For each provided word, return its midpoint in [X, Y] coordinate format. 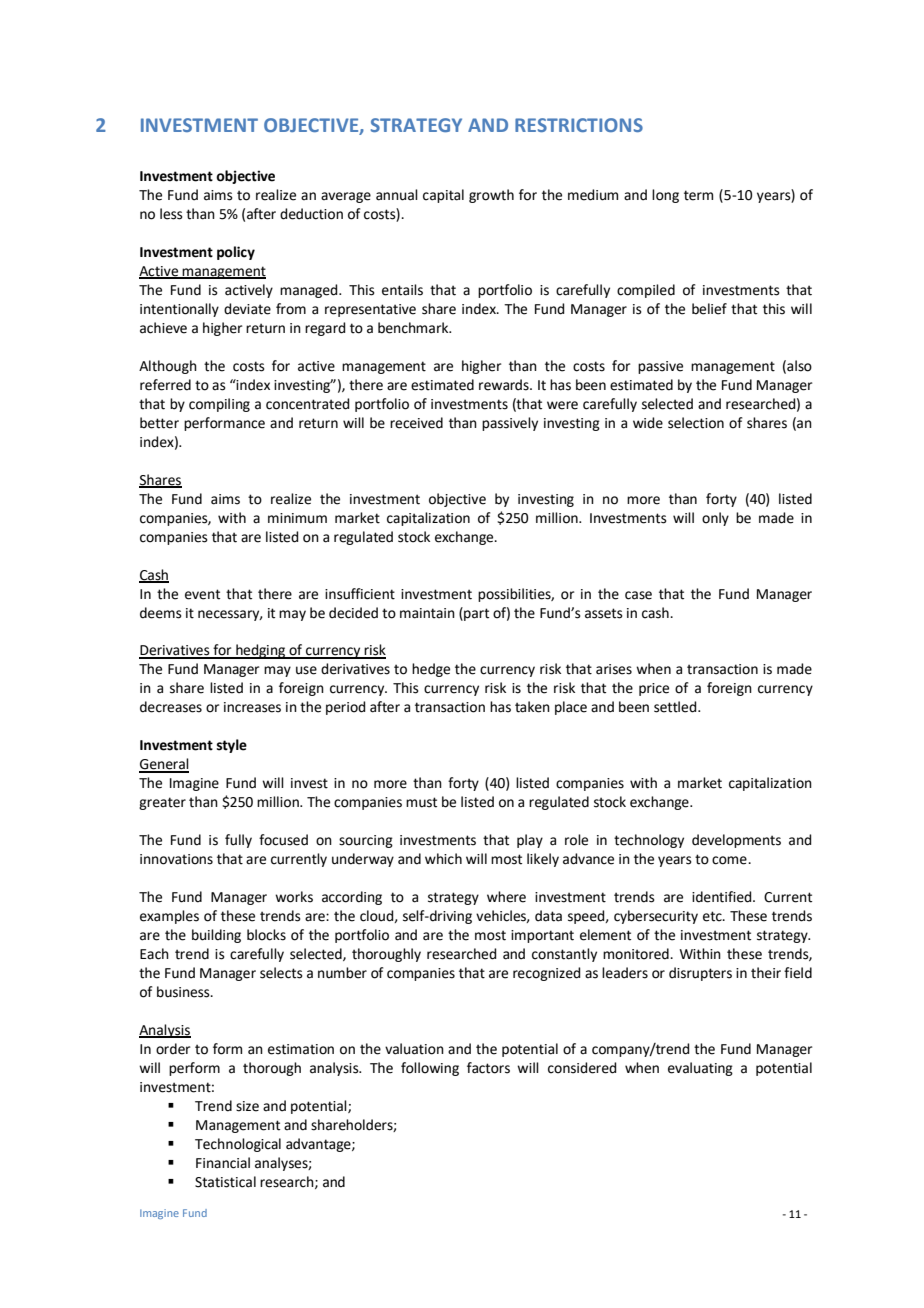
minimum [297, 518]
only [715, 519]
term [698, 195]
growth [491, 196]
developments [736, 841]
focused [283, 840]
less [171, 214]
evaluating [700, 1069]
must [421, 802]
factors [488, 1068]
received [416, 423]
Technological [238, 1145]
